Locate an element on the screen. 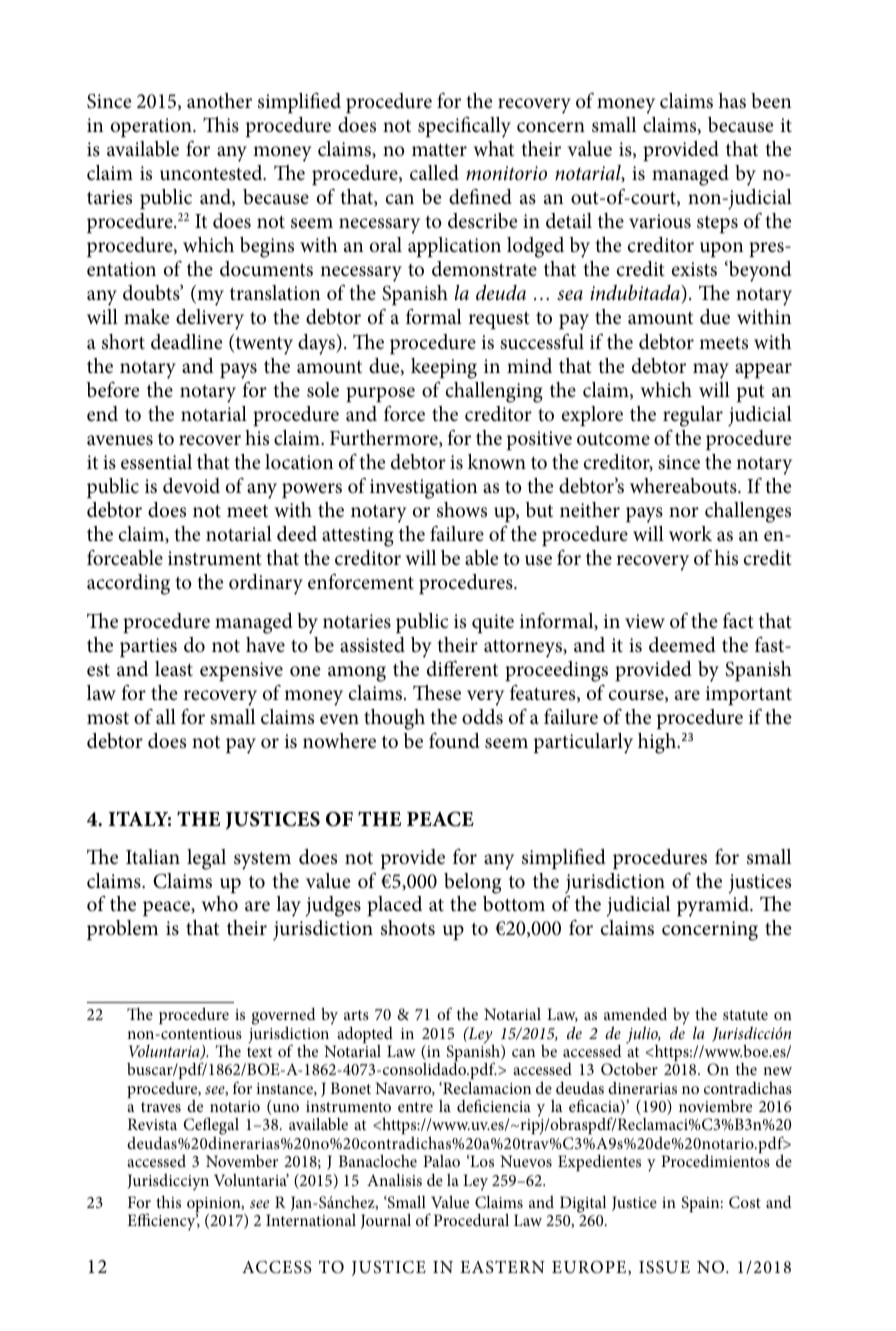 Image resolution: width=896 pixels, height=1331 pixels. November is located at coordinates (242, 1161).
